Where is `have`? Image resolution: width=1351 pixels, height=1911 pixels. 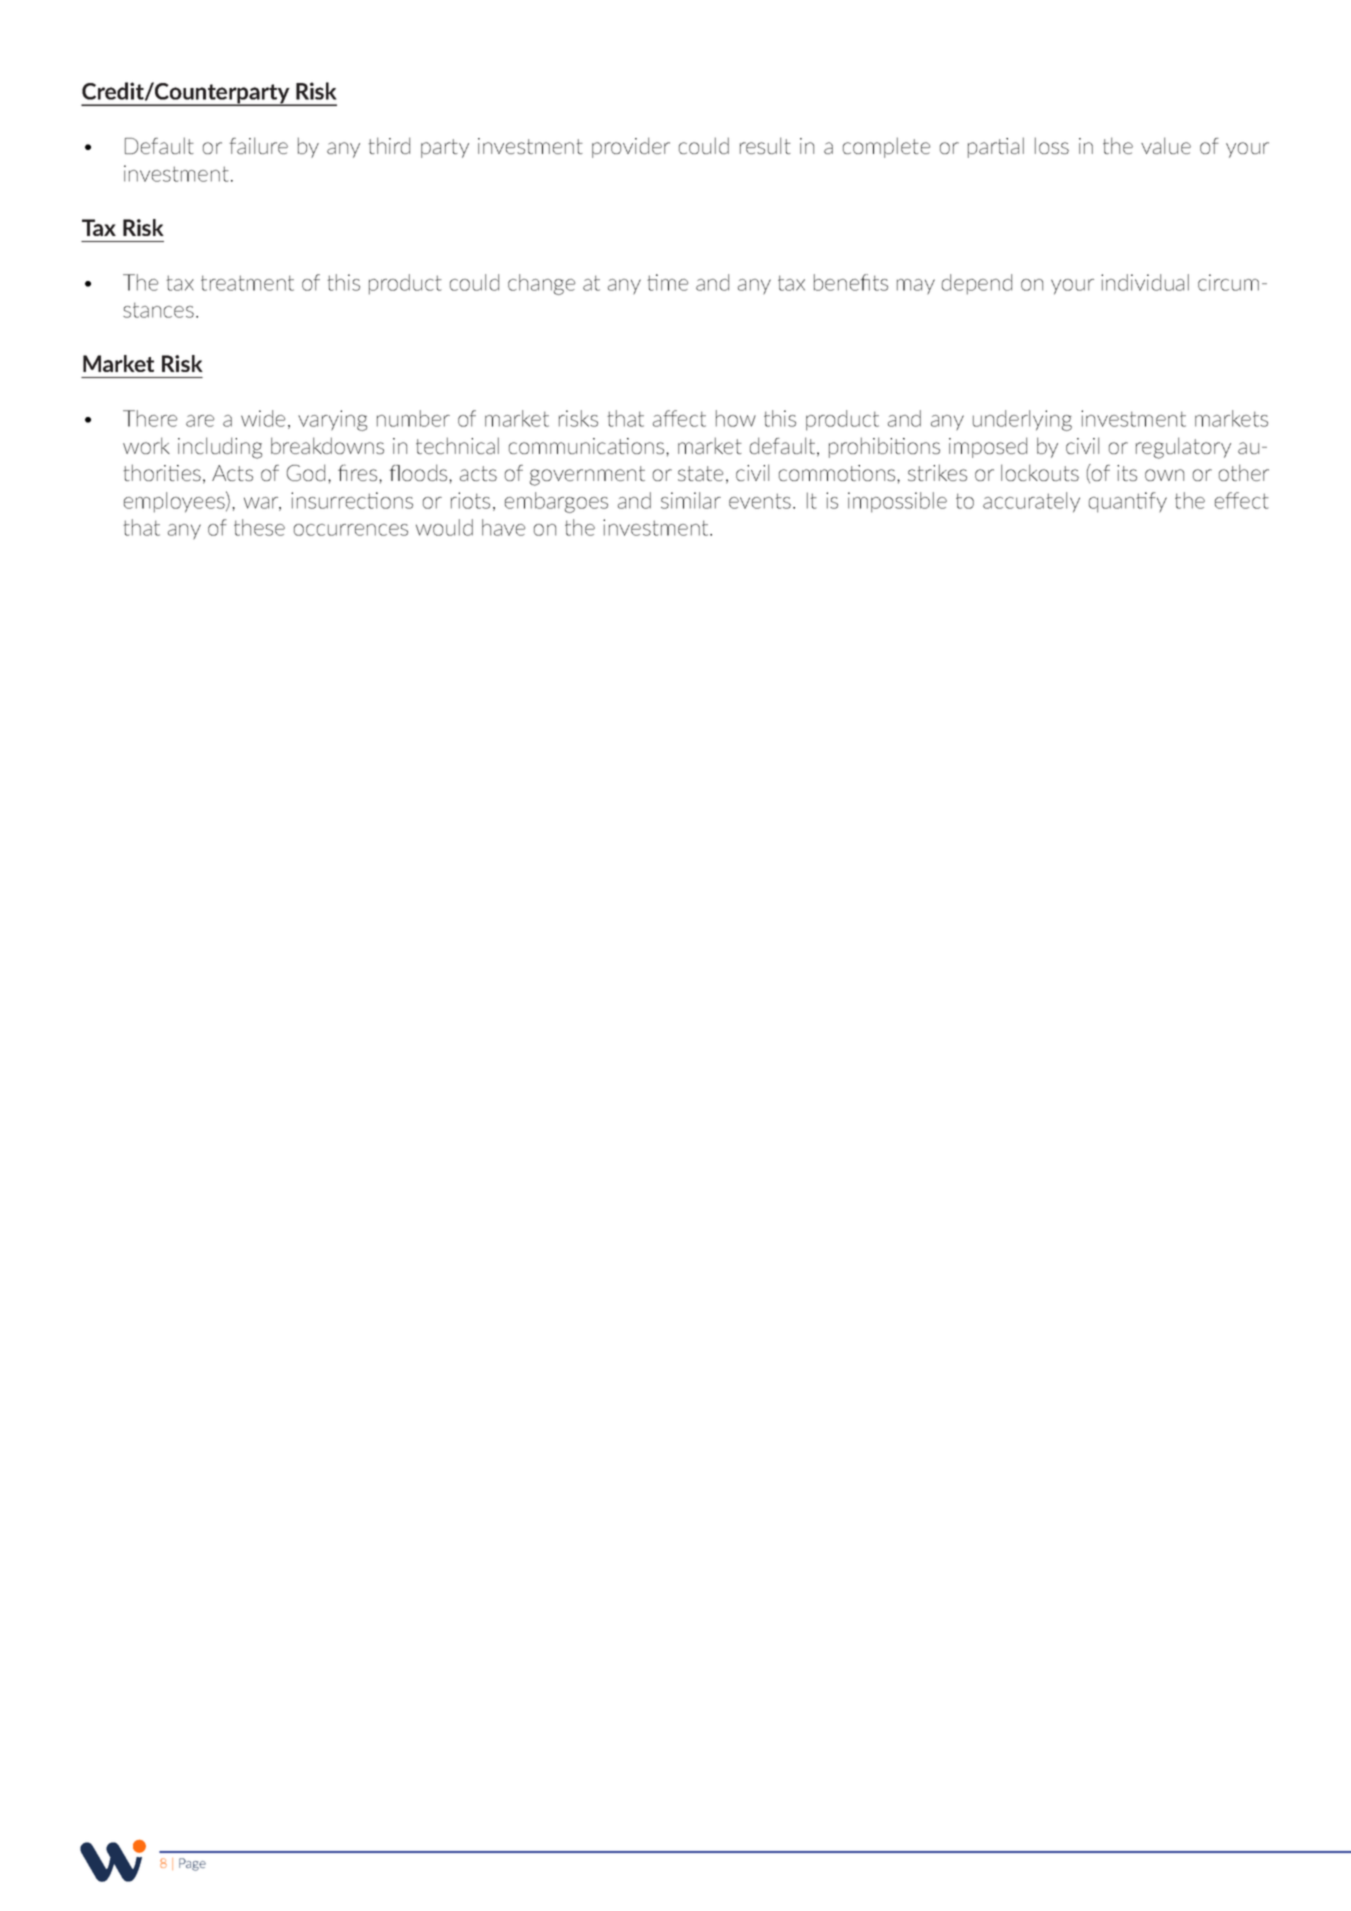
have is located at coordinates (503, 527).
